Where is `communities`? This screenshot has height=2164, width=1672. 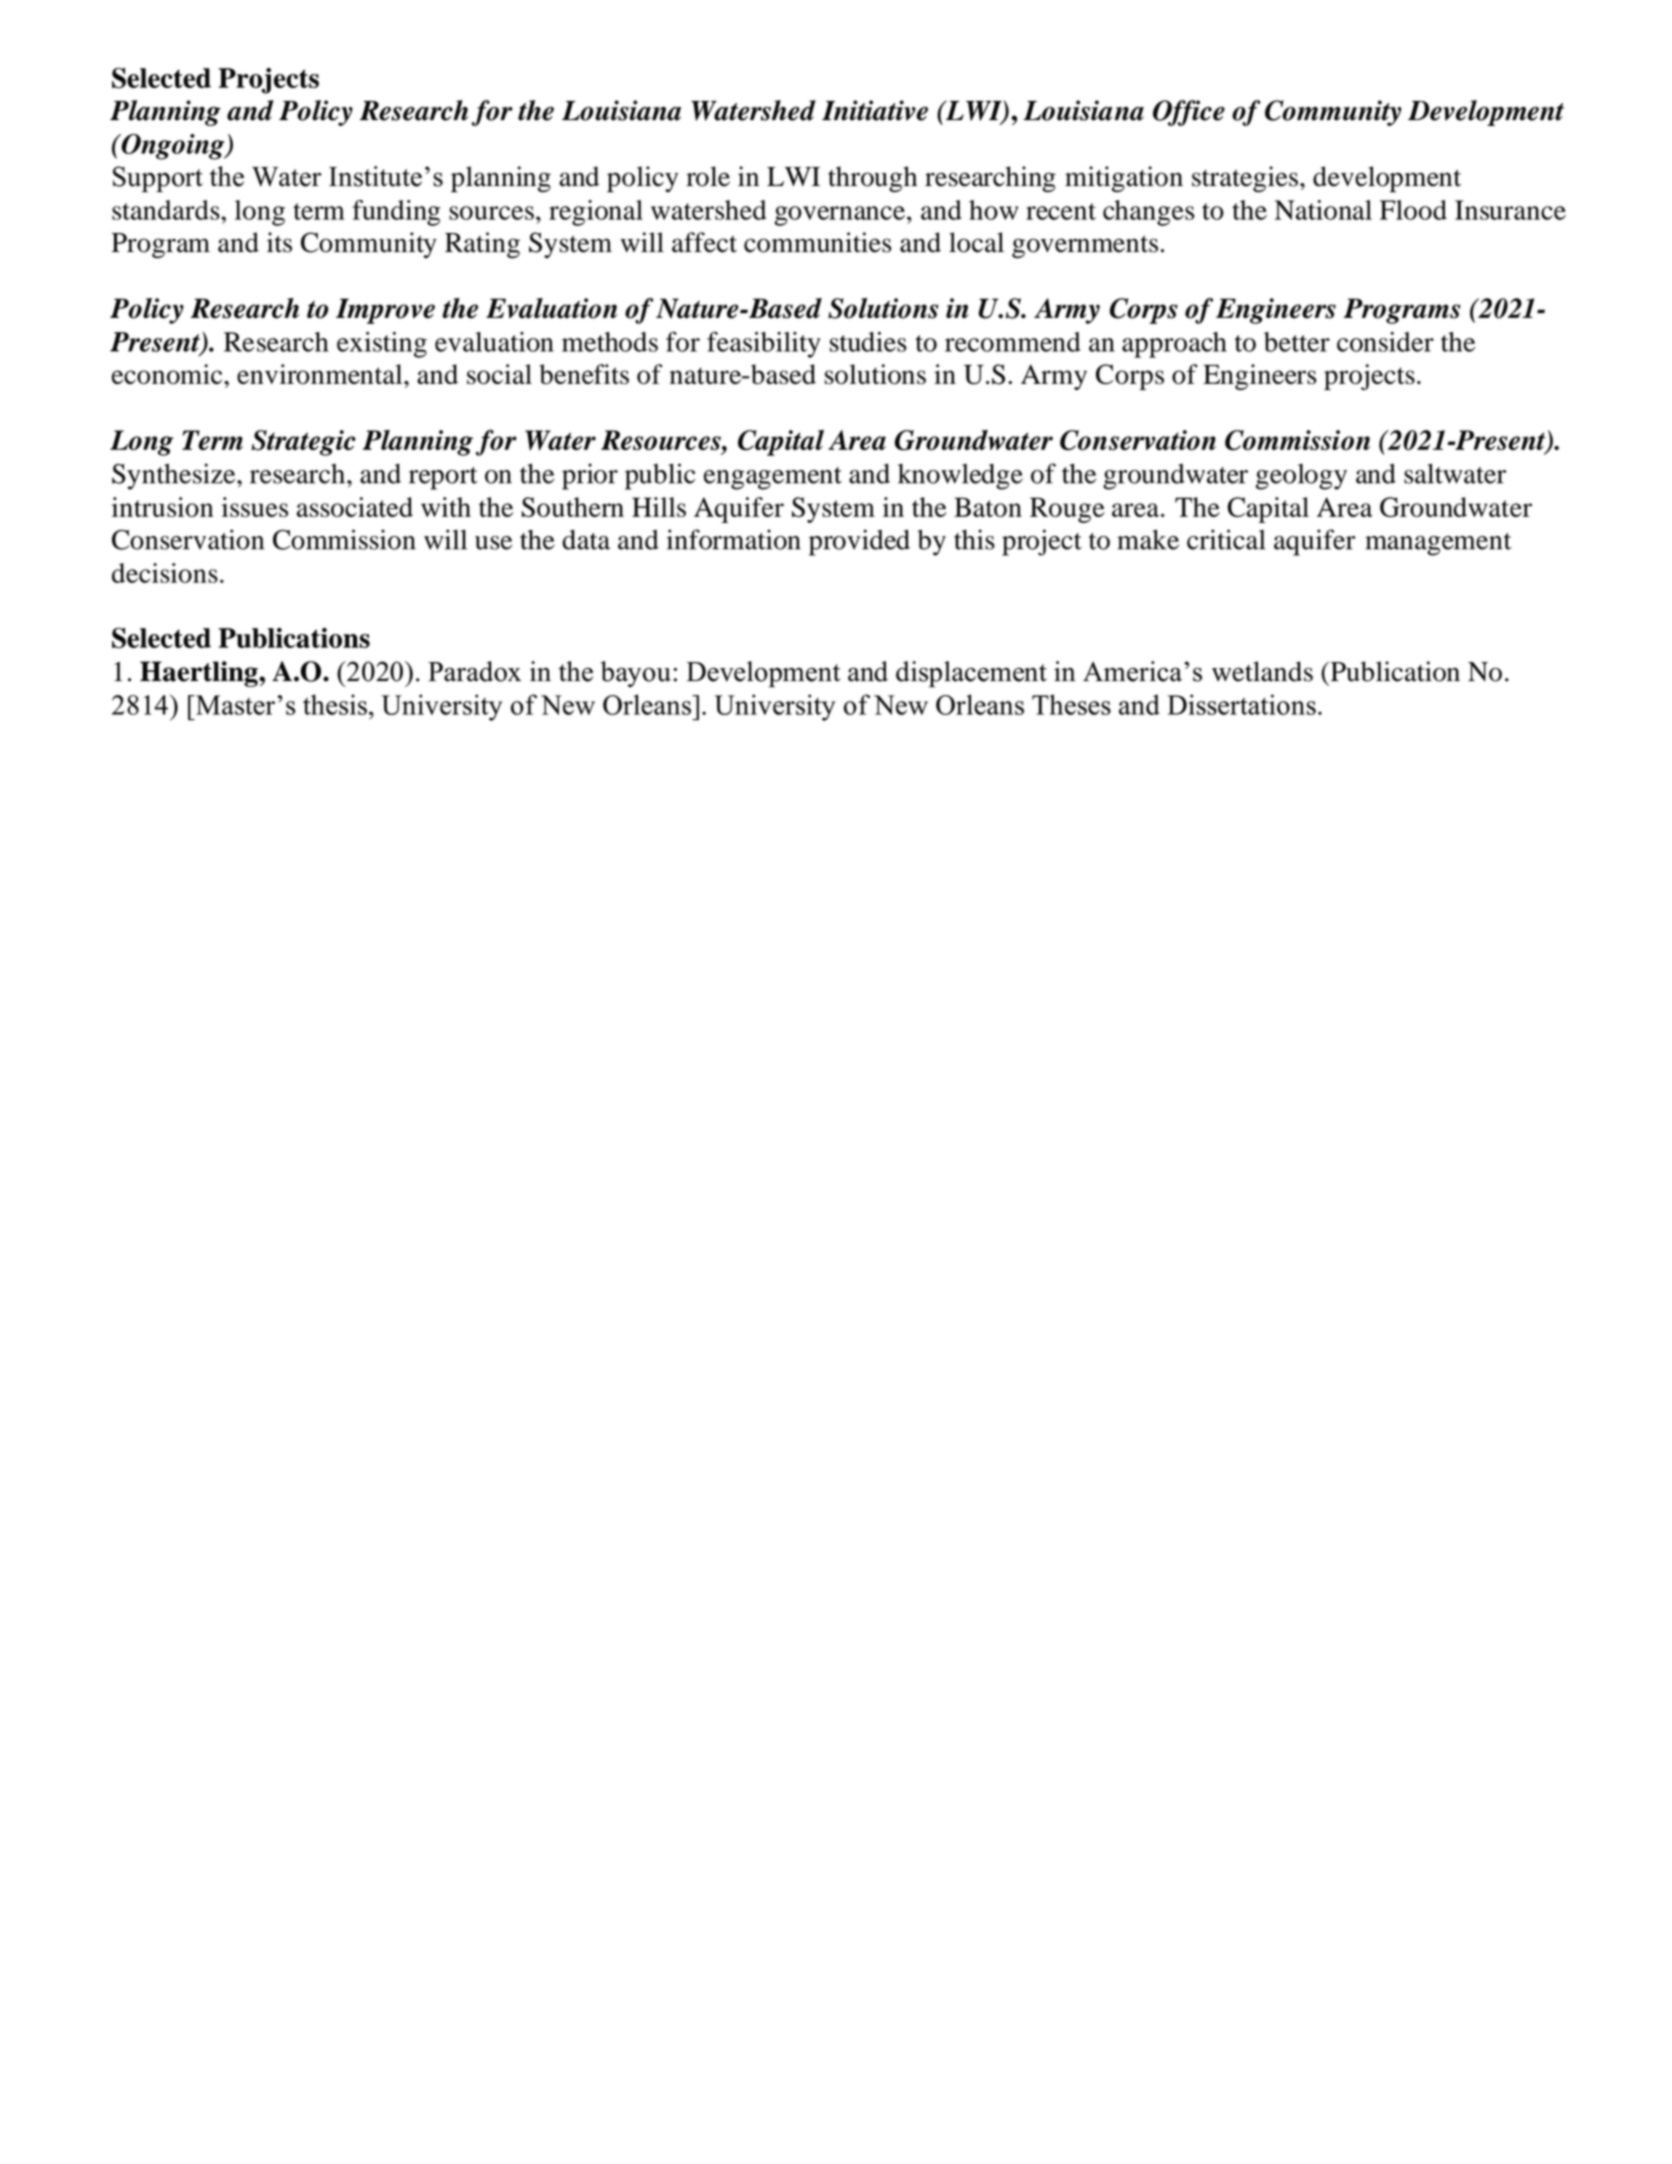
communities is located at coordinates (818, 242).
